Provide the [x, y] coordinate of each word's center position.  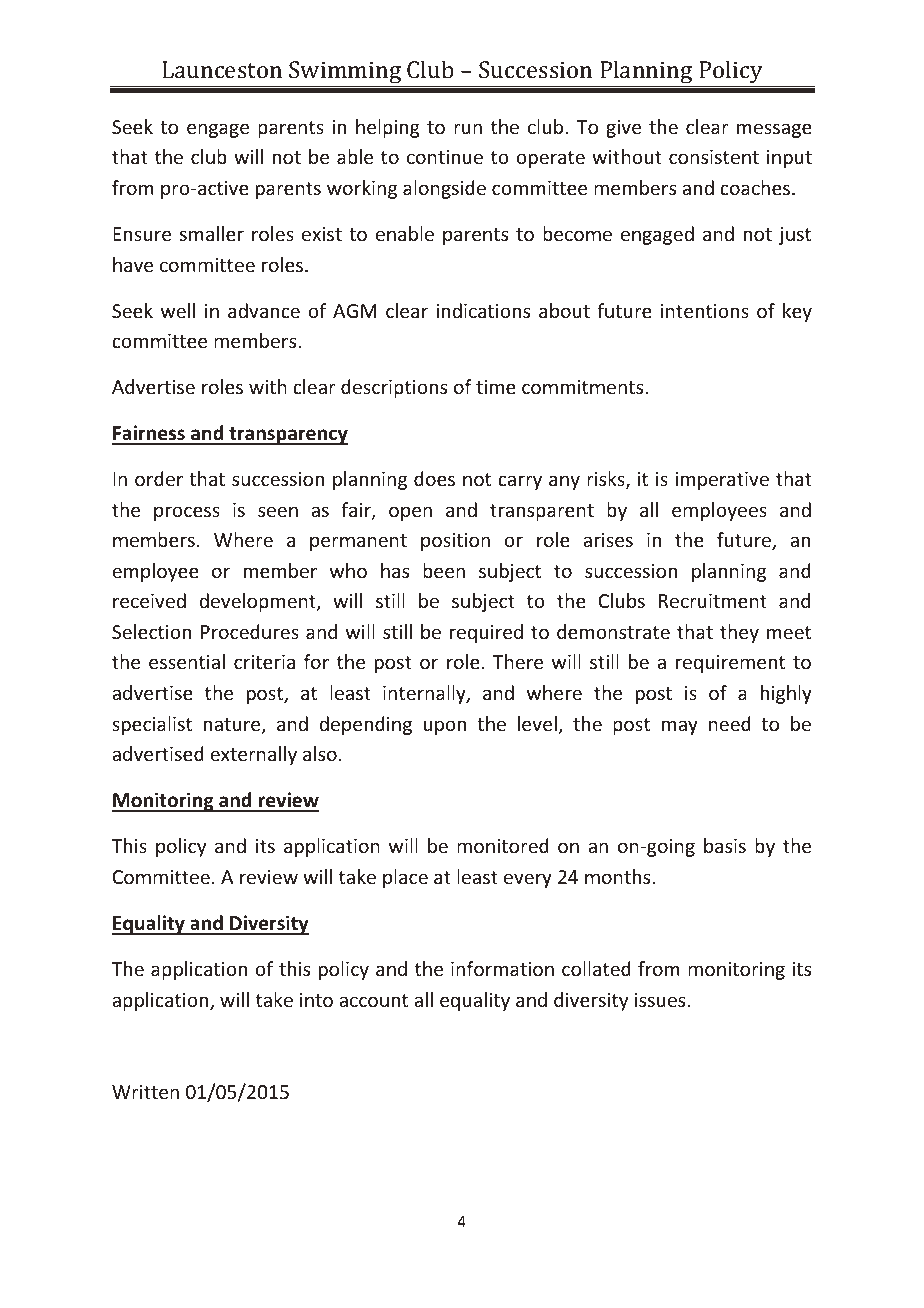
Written [145, 1092]
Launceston [222, 69]
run [468, 128]
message [774, 130]
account [373, 1000]
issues [661, 1000]
